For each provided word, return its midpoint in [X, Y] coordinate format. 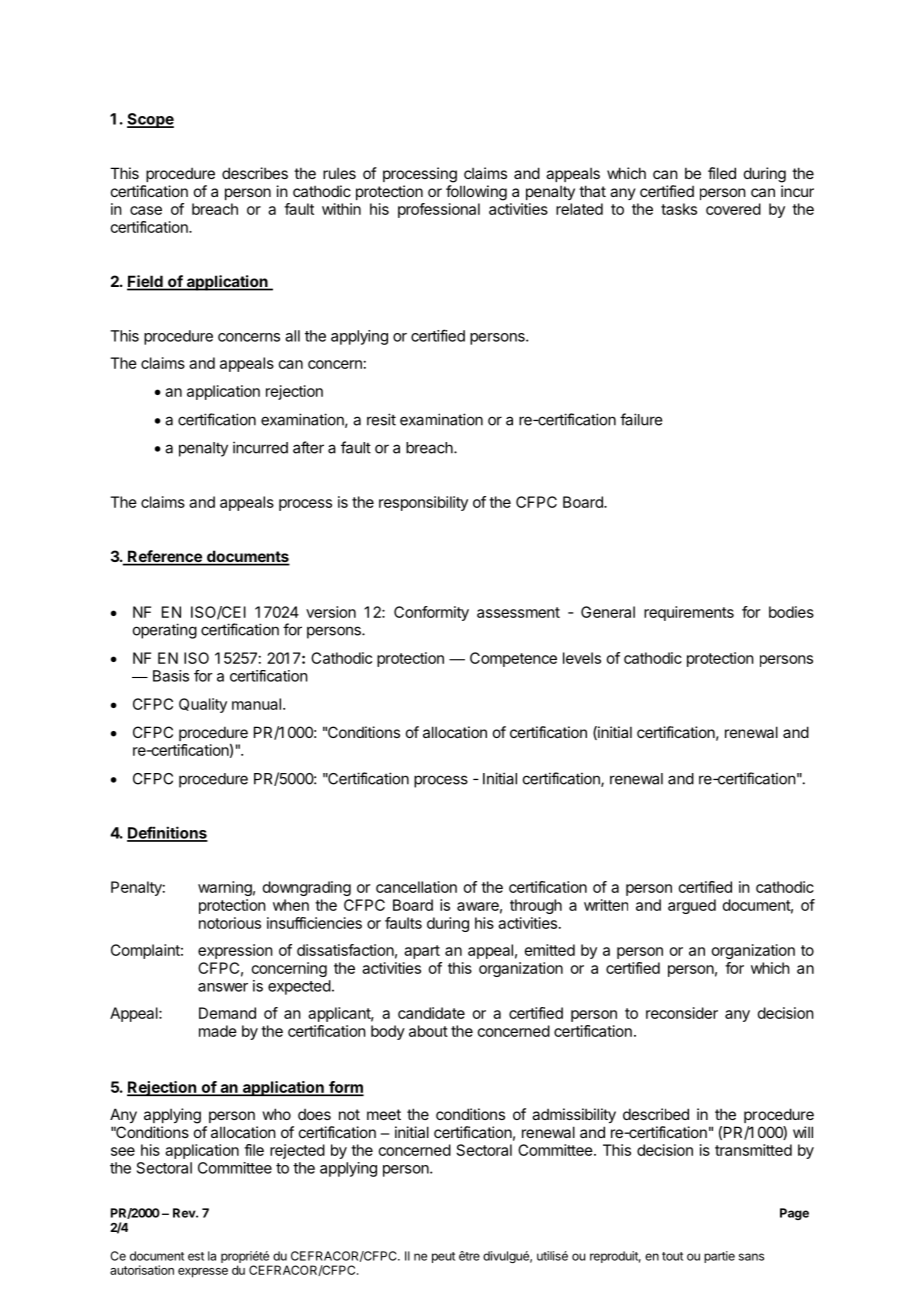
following [476, 193]
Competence [513, 659]
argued [692, 906]
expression [235, 951]
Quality [203, 705]
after [308, 447]
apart [422, 952]
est [196, 1256]
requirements [689, 613]
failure [641, 419]
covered [733, 209]
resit [381, 419]
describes [255, 173]
